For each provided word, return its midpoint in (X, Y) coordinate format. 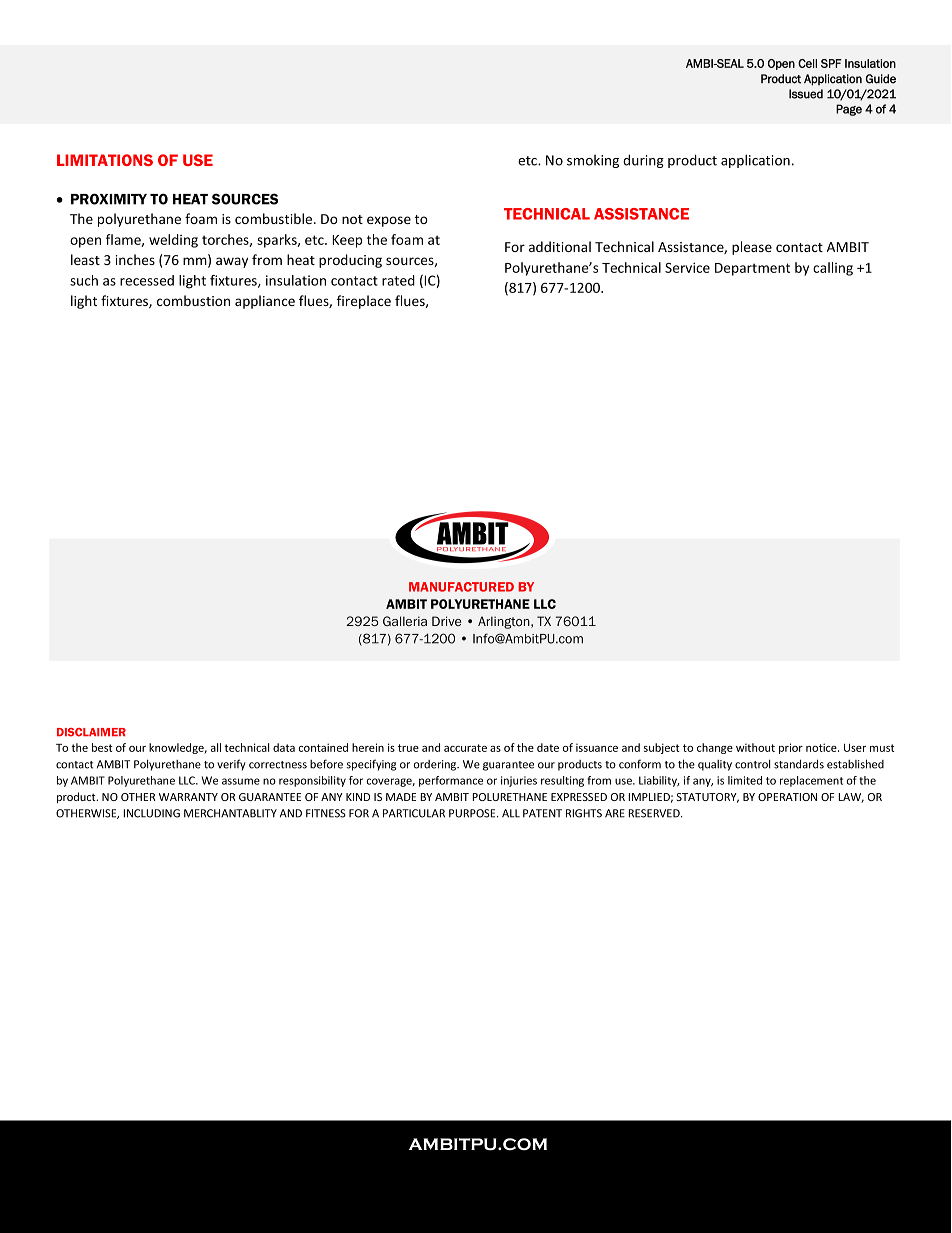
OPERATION (787, 797)
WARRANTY (188, 797)
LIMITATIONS (105, 160)
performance (451, 781)
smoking (593, 161)
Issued (806, 94)
